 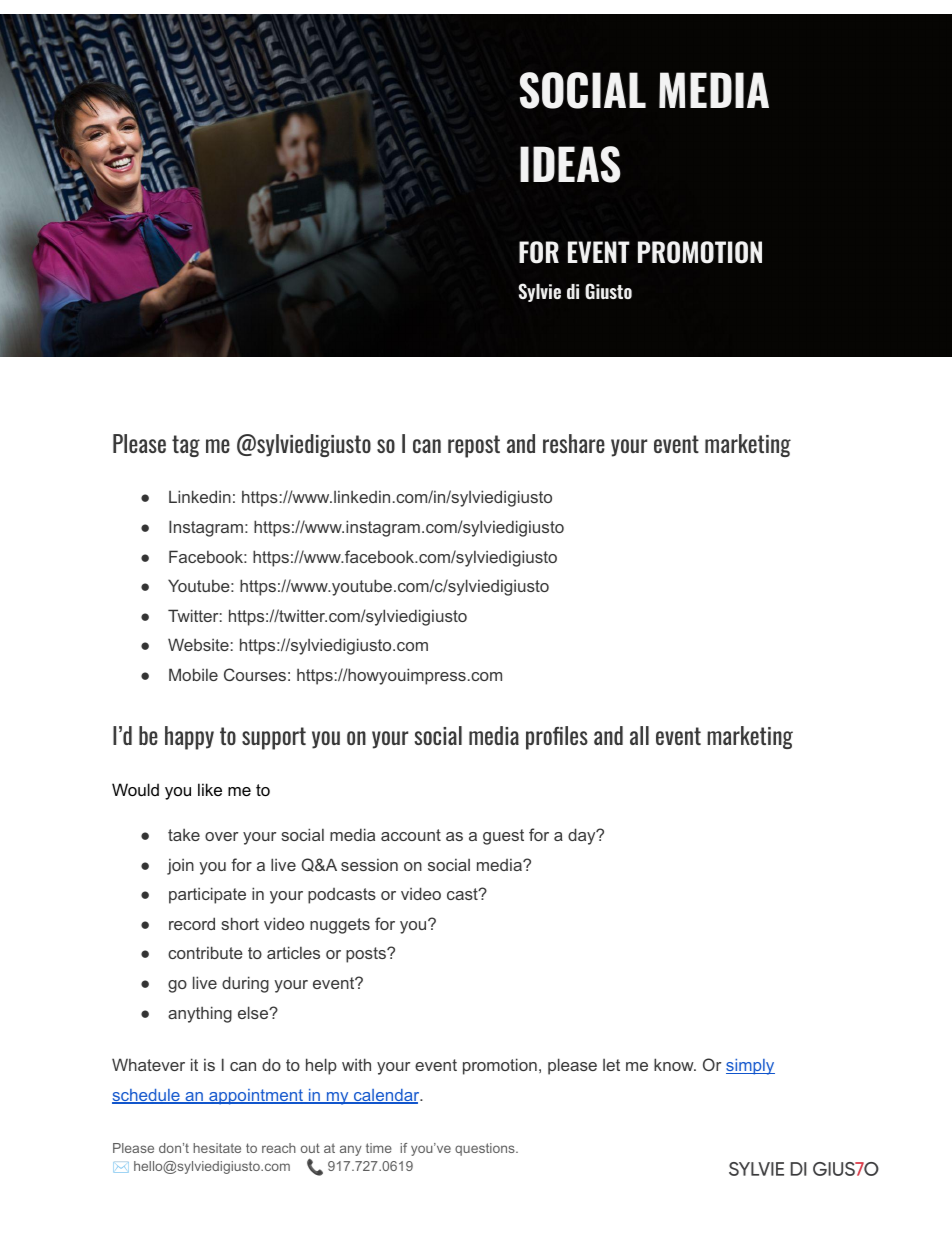 I want to click on account, so click(x=411, y=835).
